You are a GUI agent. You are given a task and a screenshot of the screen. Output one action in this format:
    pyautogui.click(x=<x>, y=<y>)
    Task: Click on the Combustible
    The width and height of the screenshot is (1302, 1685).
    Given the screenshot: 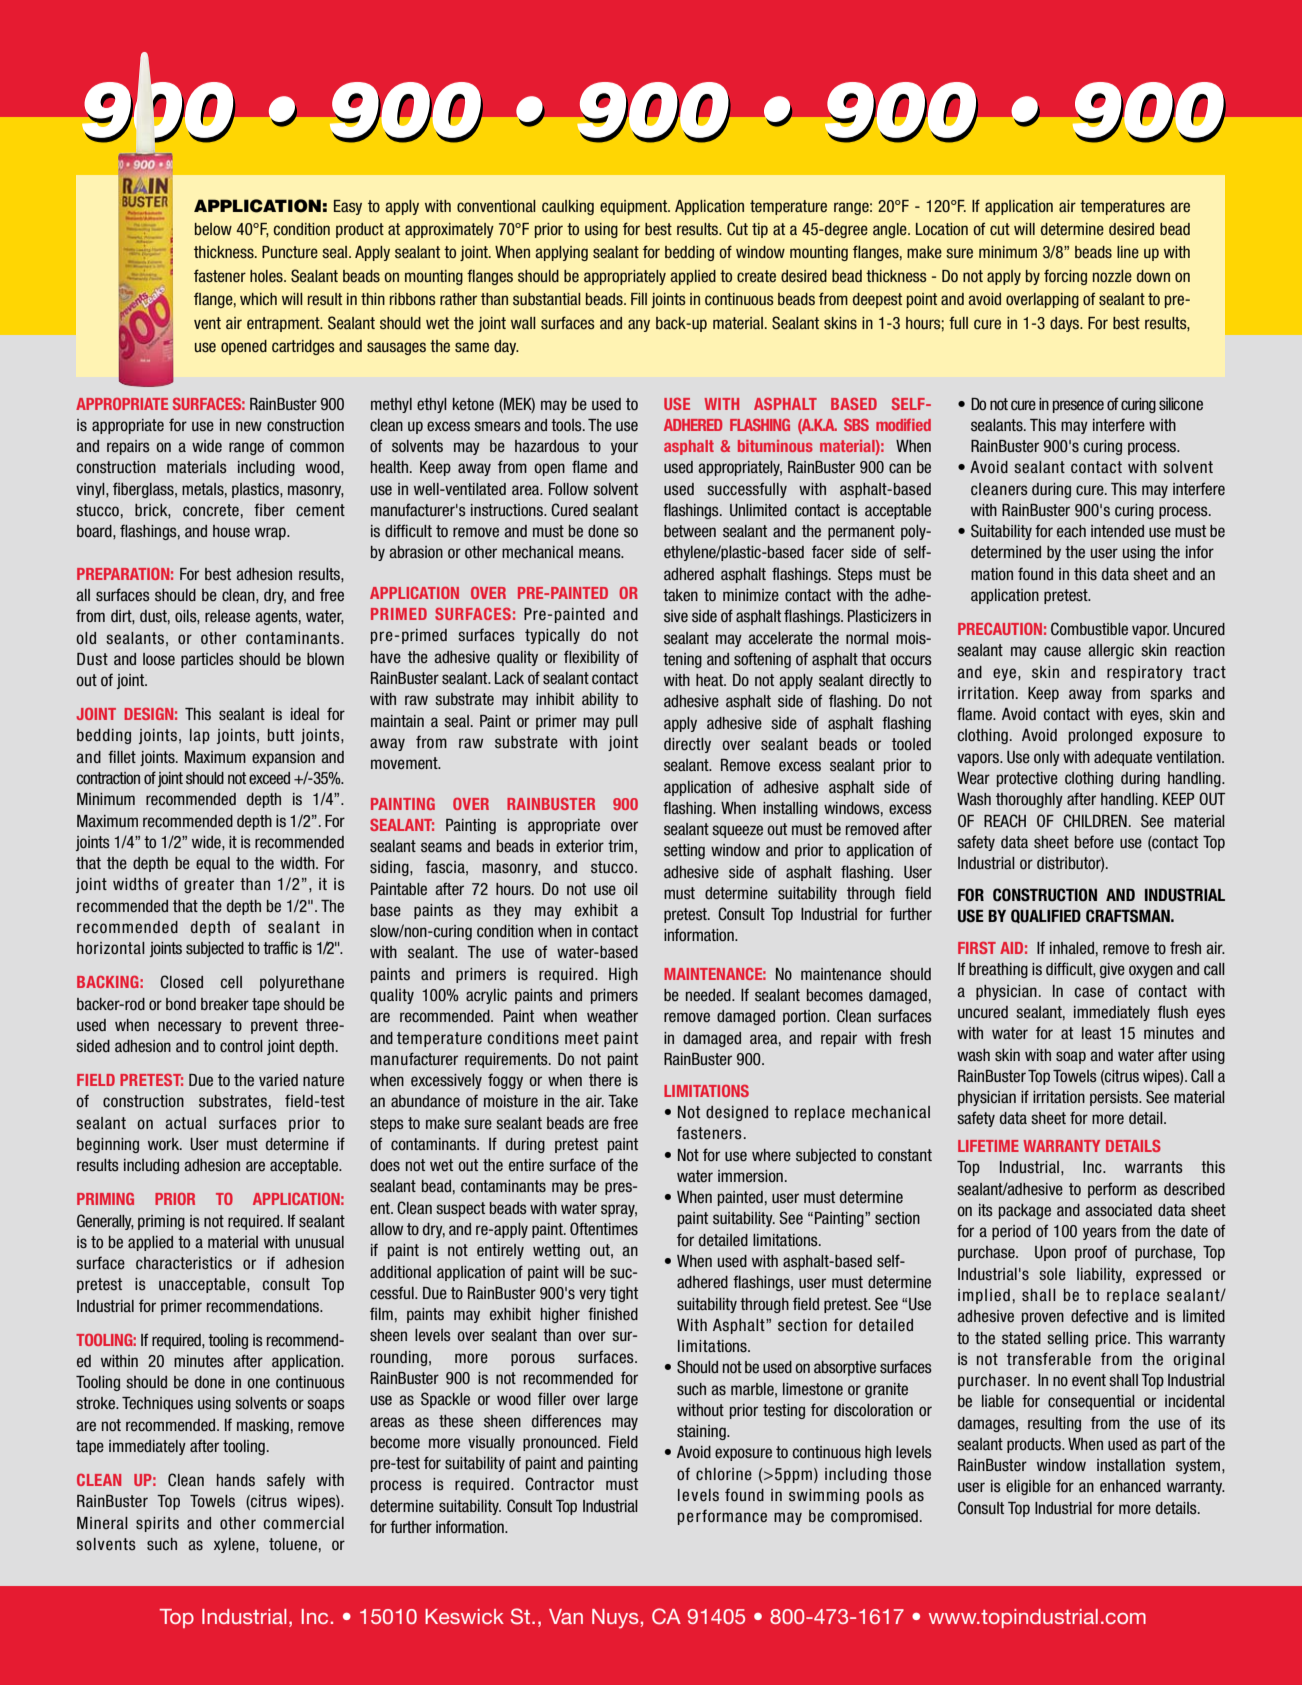 What is the action you would take?
    pyautogui.click(x=1089, y=629)
